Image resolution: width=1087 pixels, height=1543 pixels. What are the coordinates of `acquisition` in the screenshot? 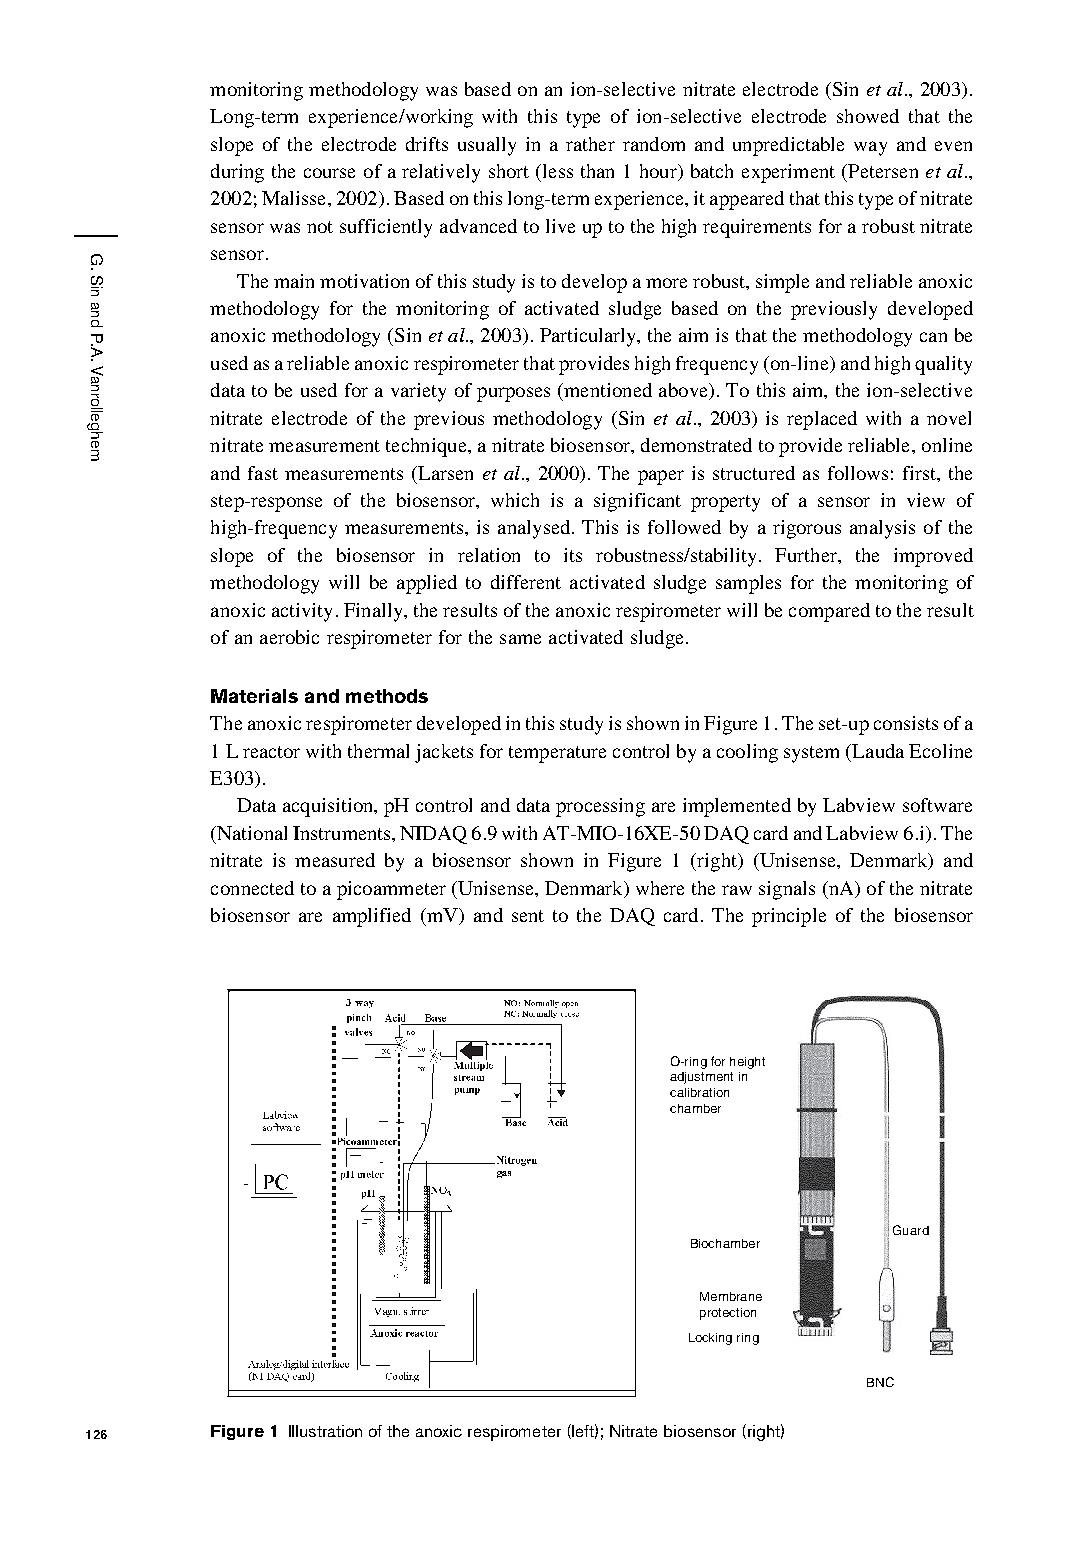 It's located at (329, 807).
